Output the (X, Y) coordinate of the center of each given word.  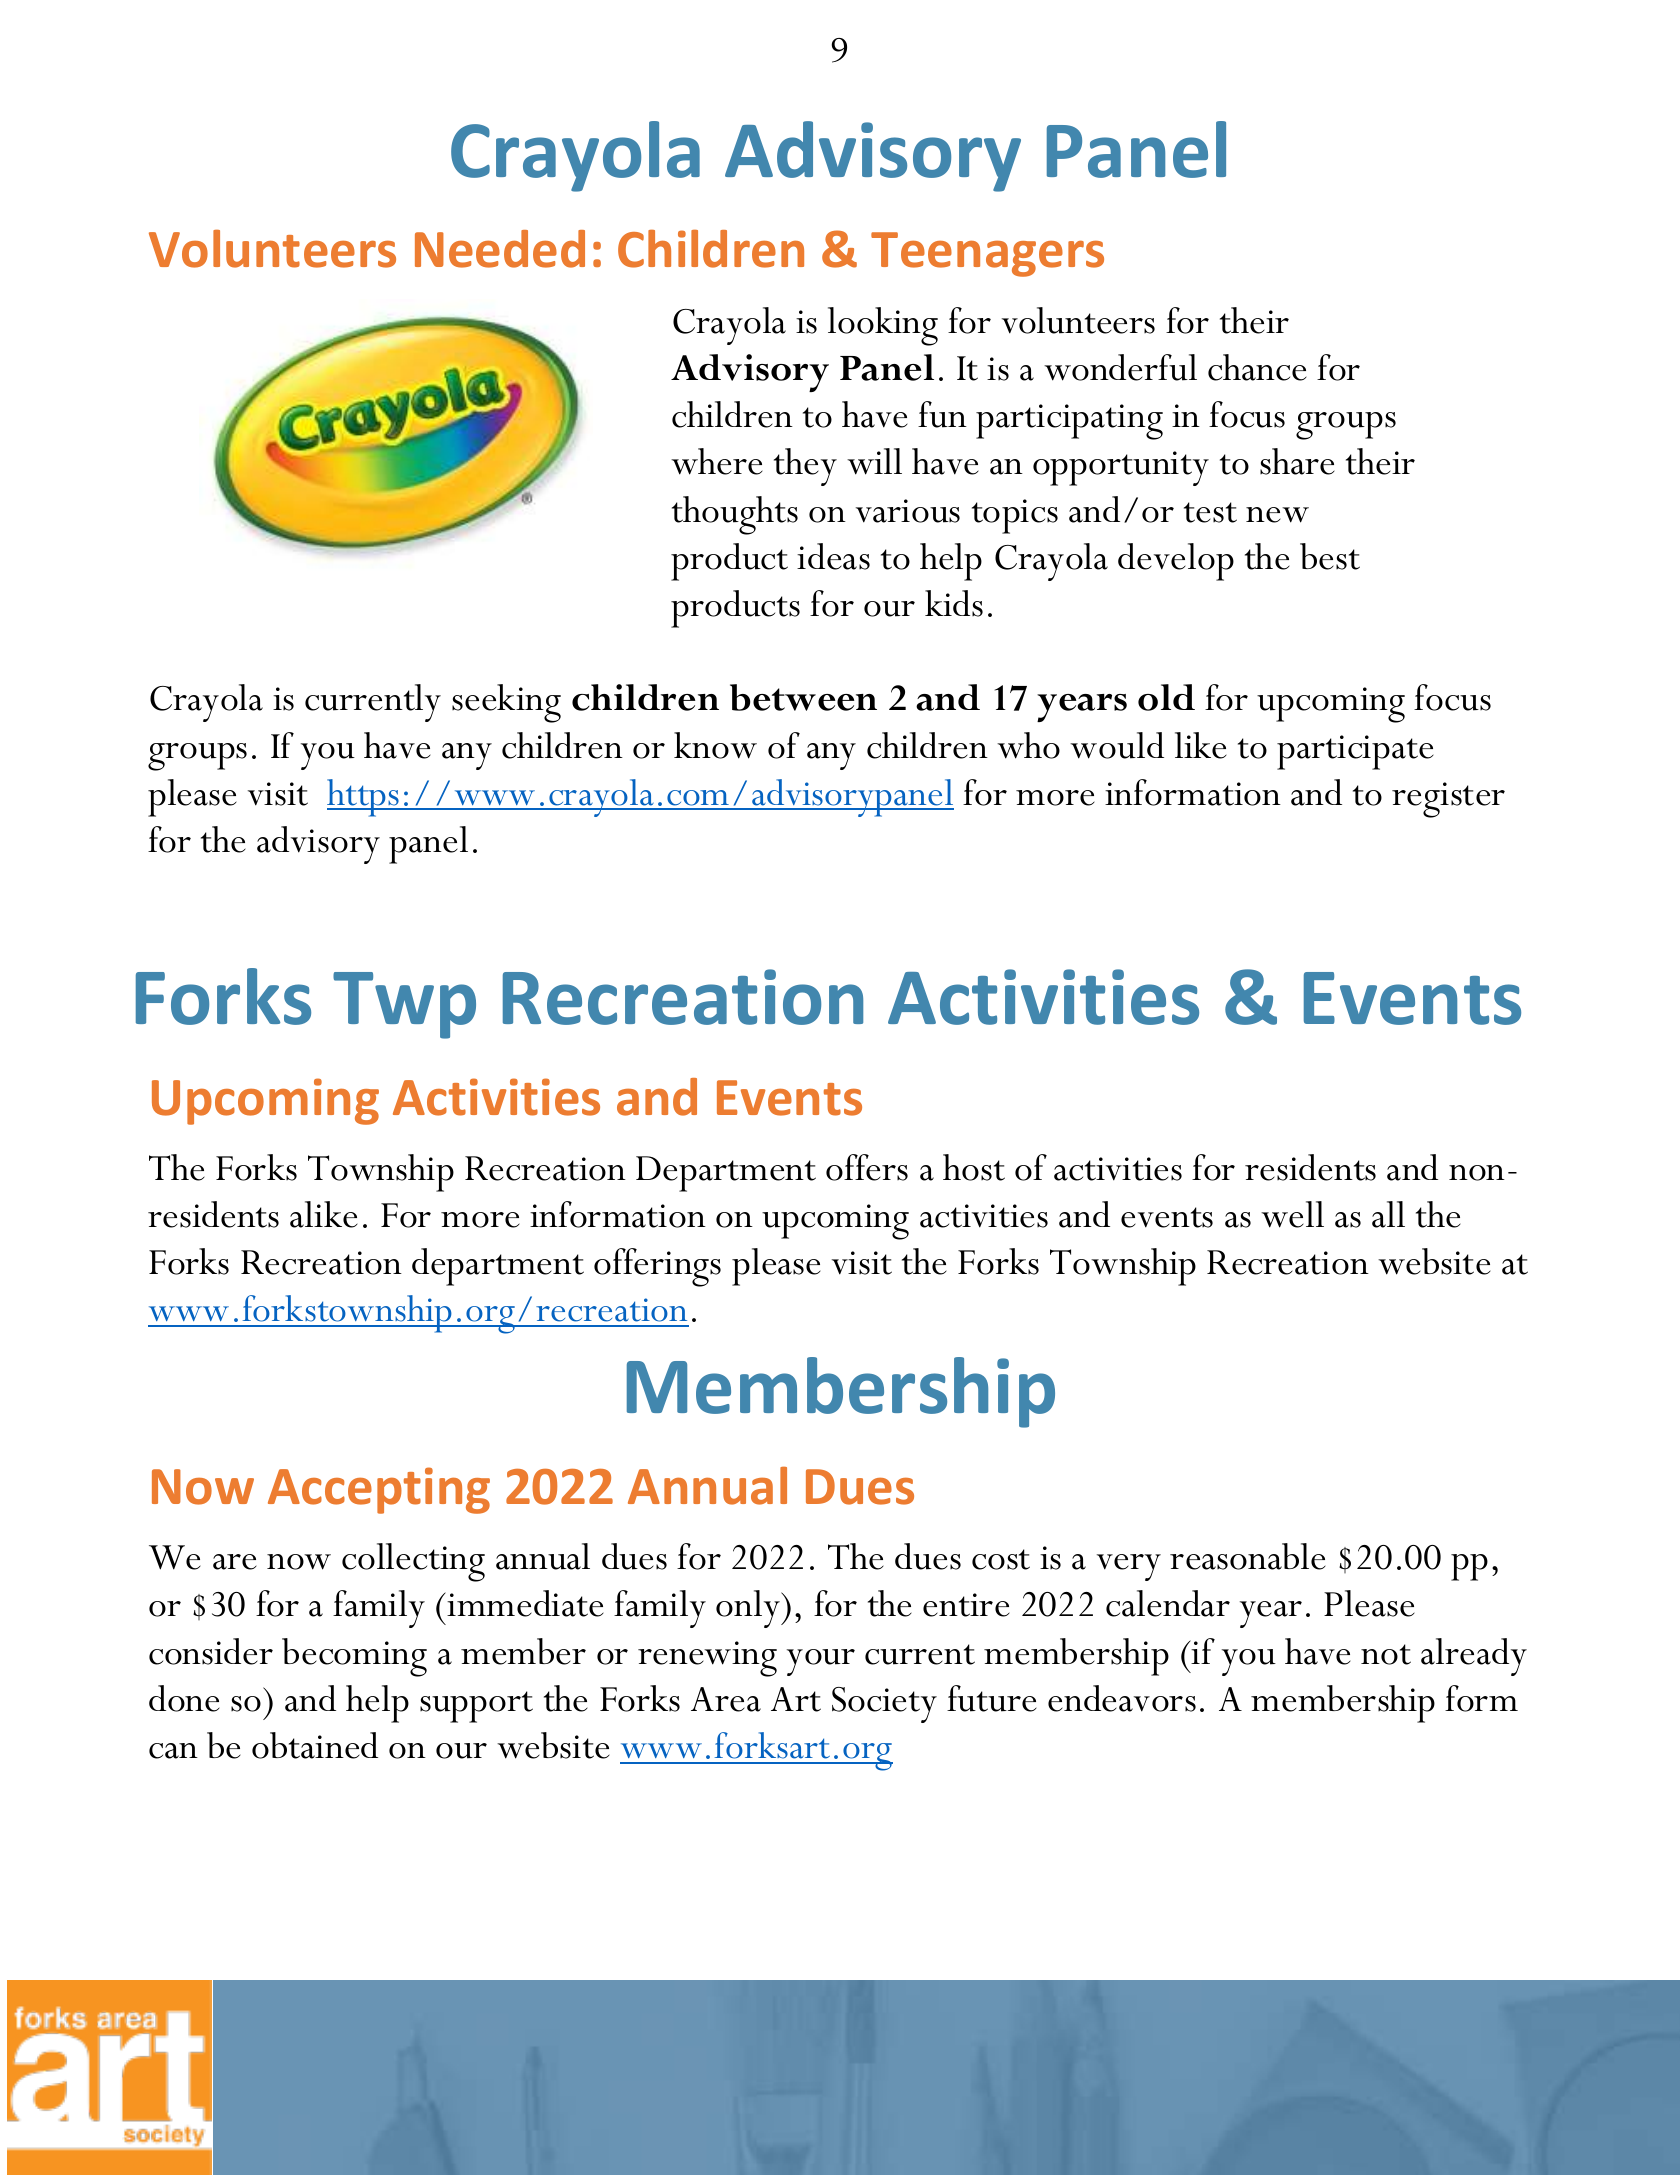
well (1292, 1214)
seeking (506, 703)
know (715, 745)
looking (883, 326)
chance (1257, 367)
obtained (315, 1745)
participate (1355, 752)
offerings (657, 1267)
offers (867, 1167)
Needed (500, 249)
